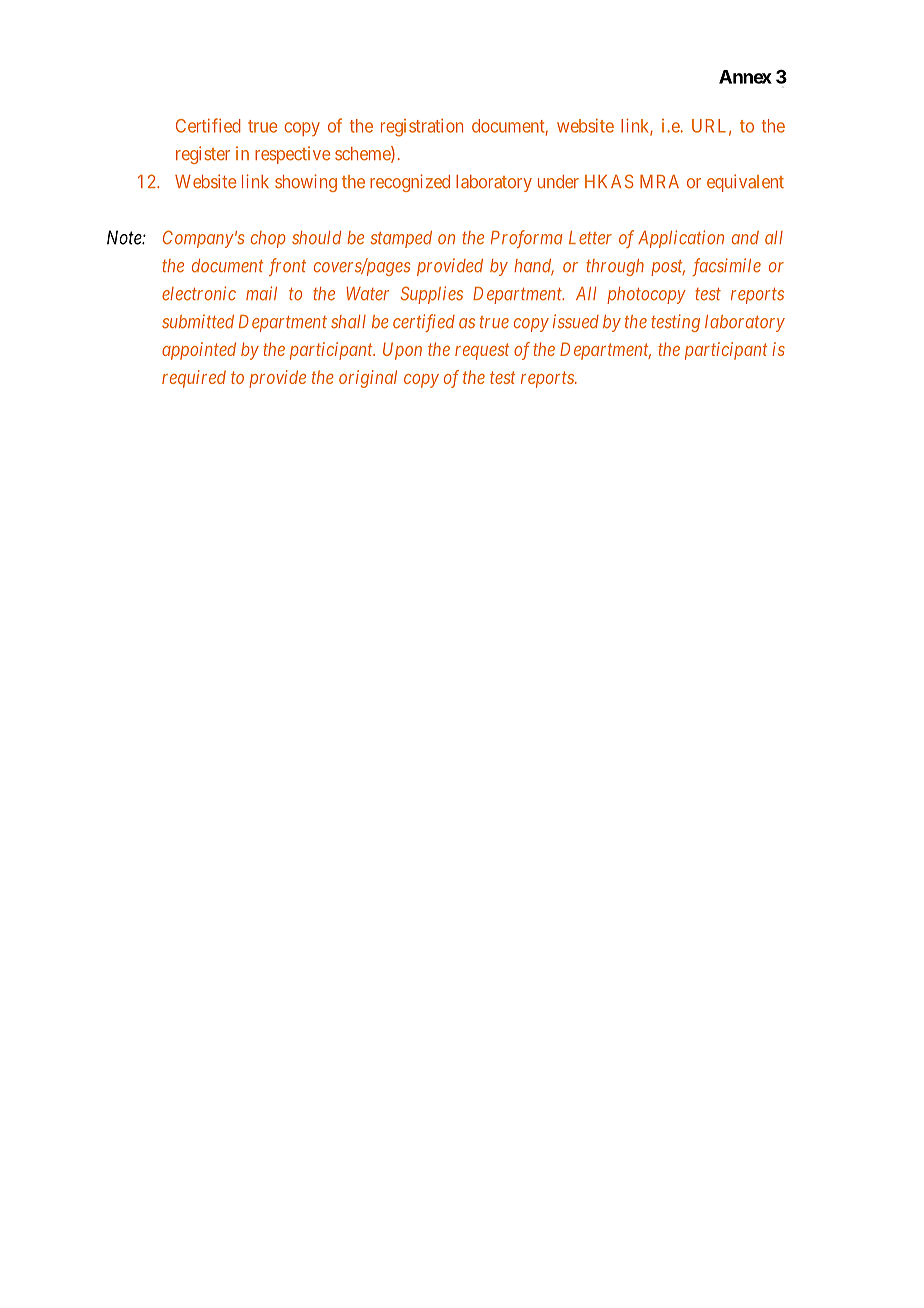 The width and height of the document is (924, 1308). Describe the element at coordinates (432, 295) in the document. I see `Supplies` at that location.
